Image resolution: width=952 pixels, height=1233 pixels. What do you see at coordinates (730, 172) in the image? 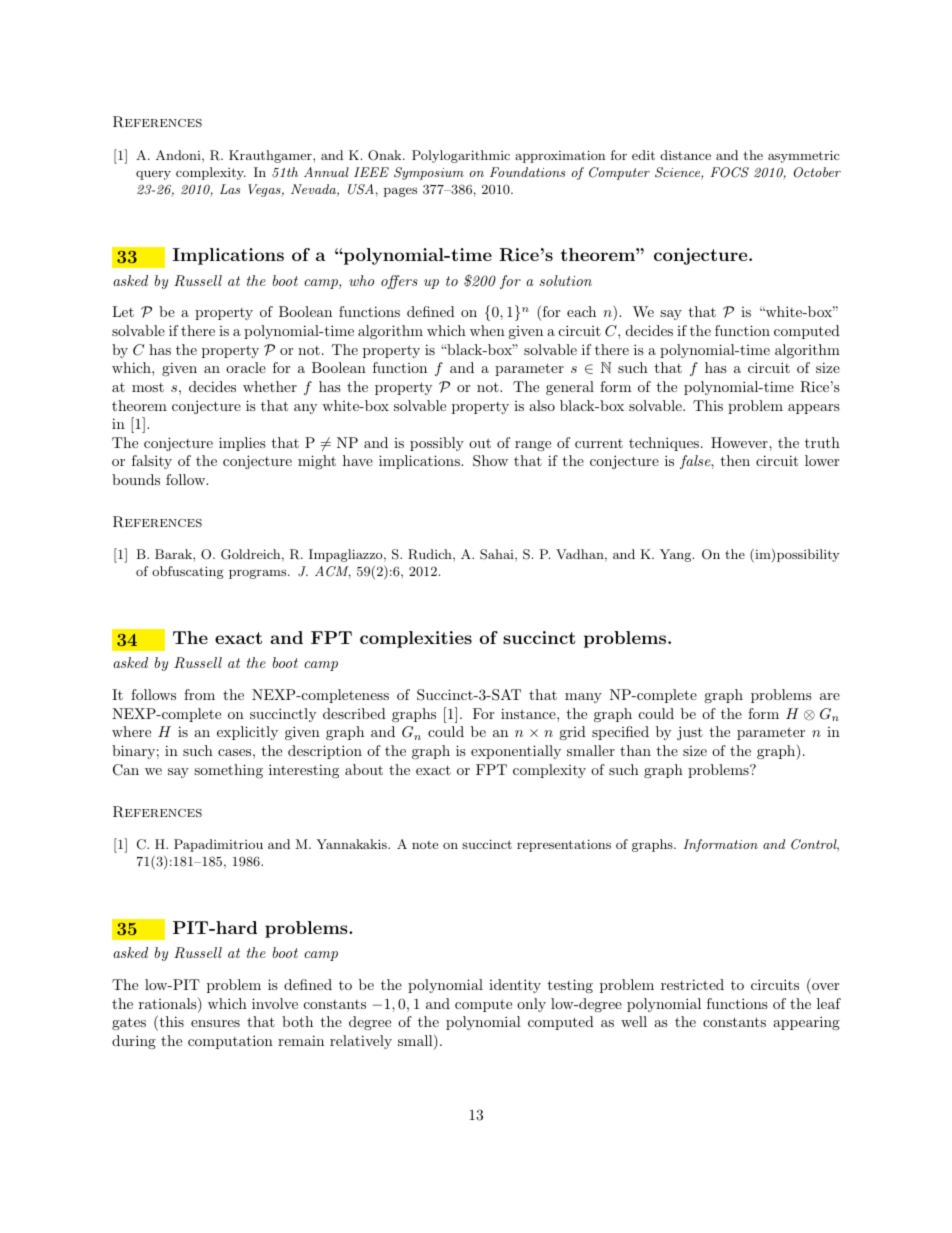
I see `FOCS` at bounding box center [730, 172].
